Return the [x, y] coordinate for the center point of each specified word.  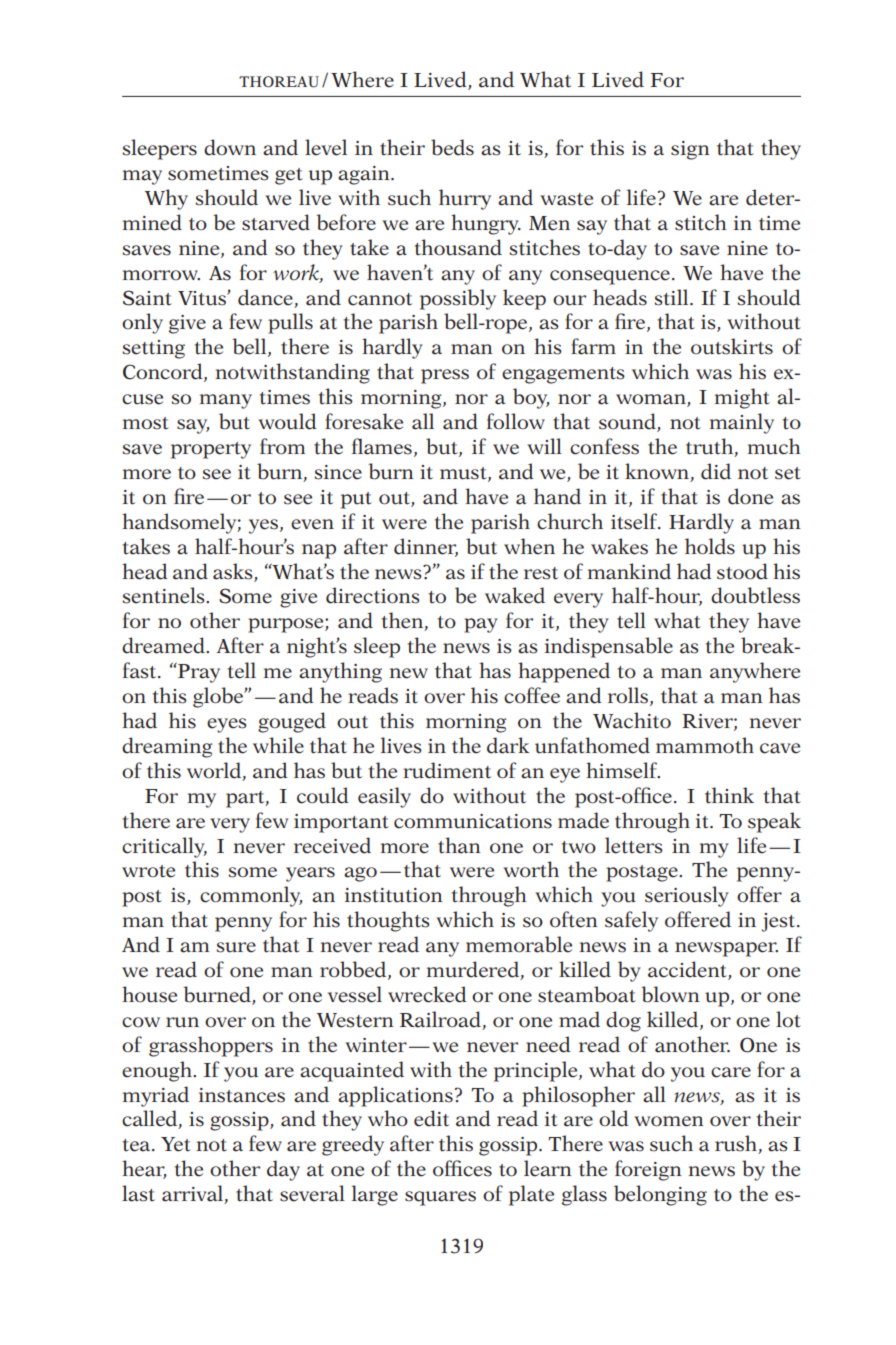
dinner [426, 547]
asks [233, 571]
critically [164, 847]
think [729, 795]
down [230, 147]
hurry [465, 199]
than [459, 845]
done [750, 496]
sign [690, 150]
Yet [176, 1144]
